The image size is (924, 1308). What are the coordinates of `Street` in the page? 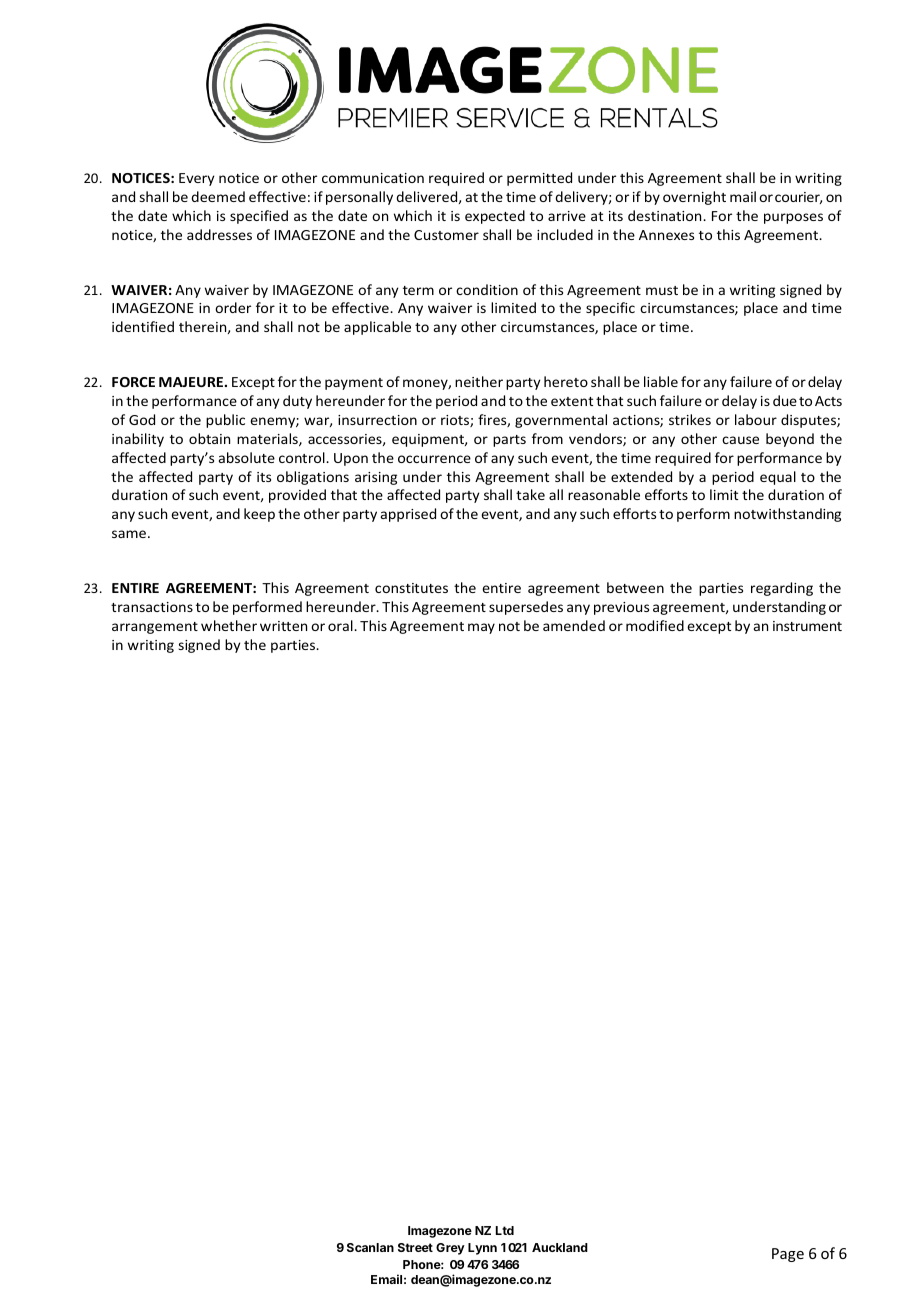 It's located at (415, 1247).
